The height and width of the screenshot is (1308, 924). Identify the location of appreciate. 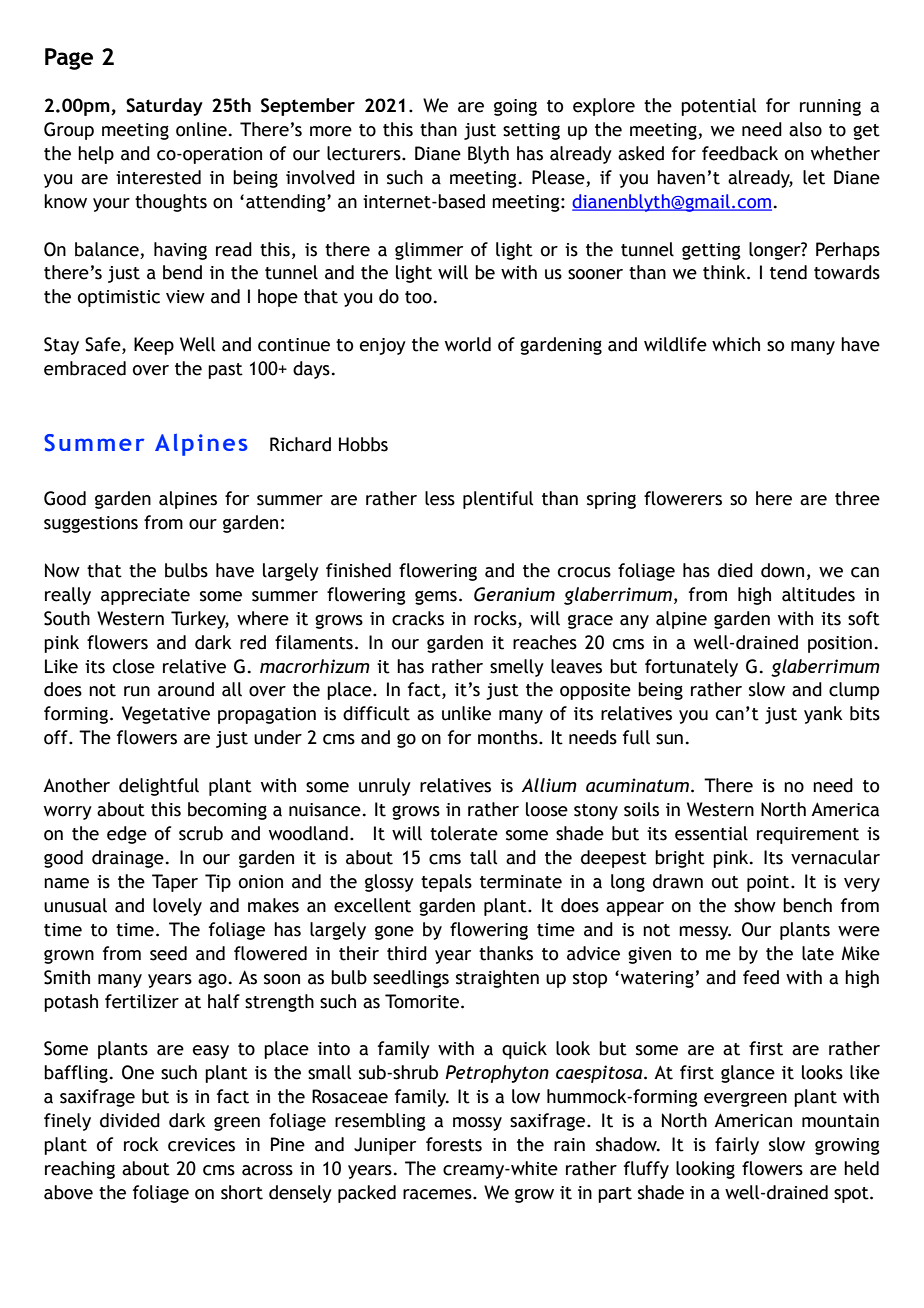
(145, 596).
